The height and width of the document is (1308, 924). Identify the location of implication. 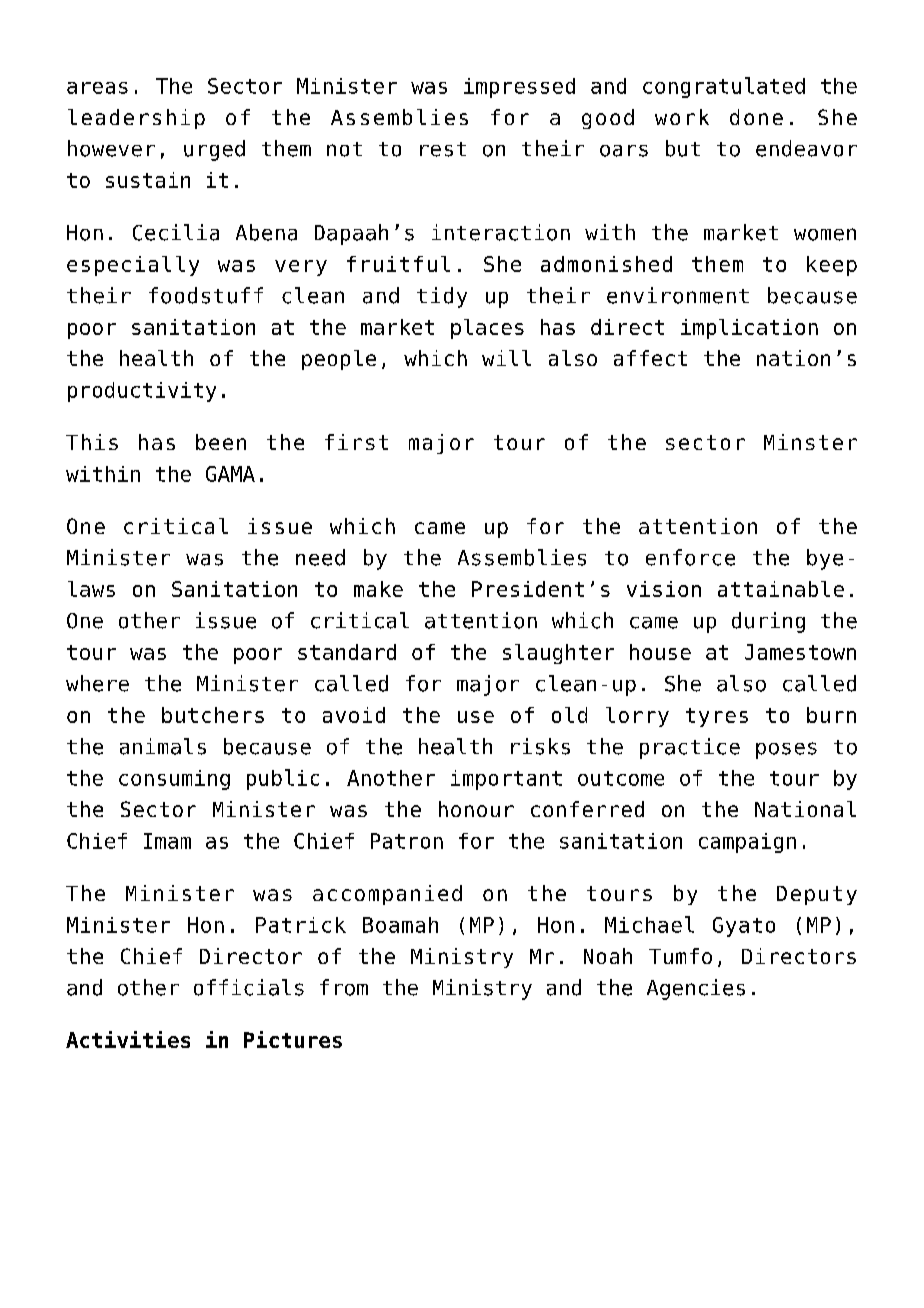
(749, 329).
